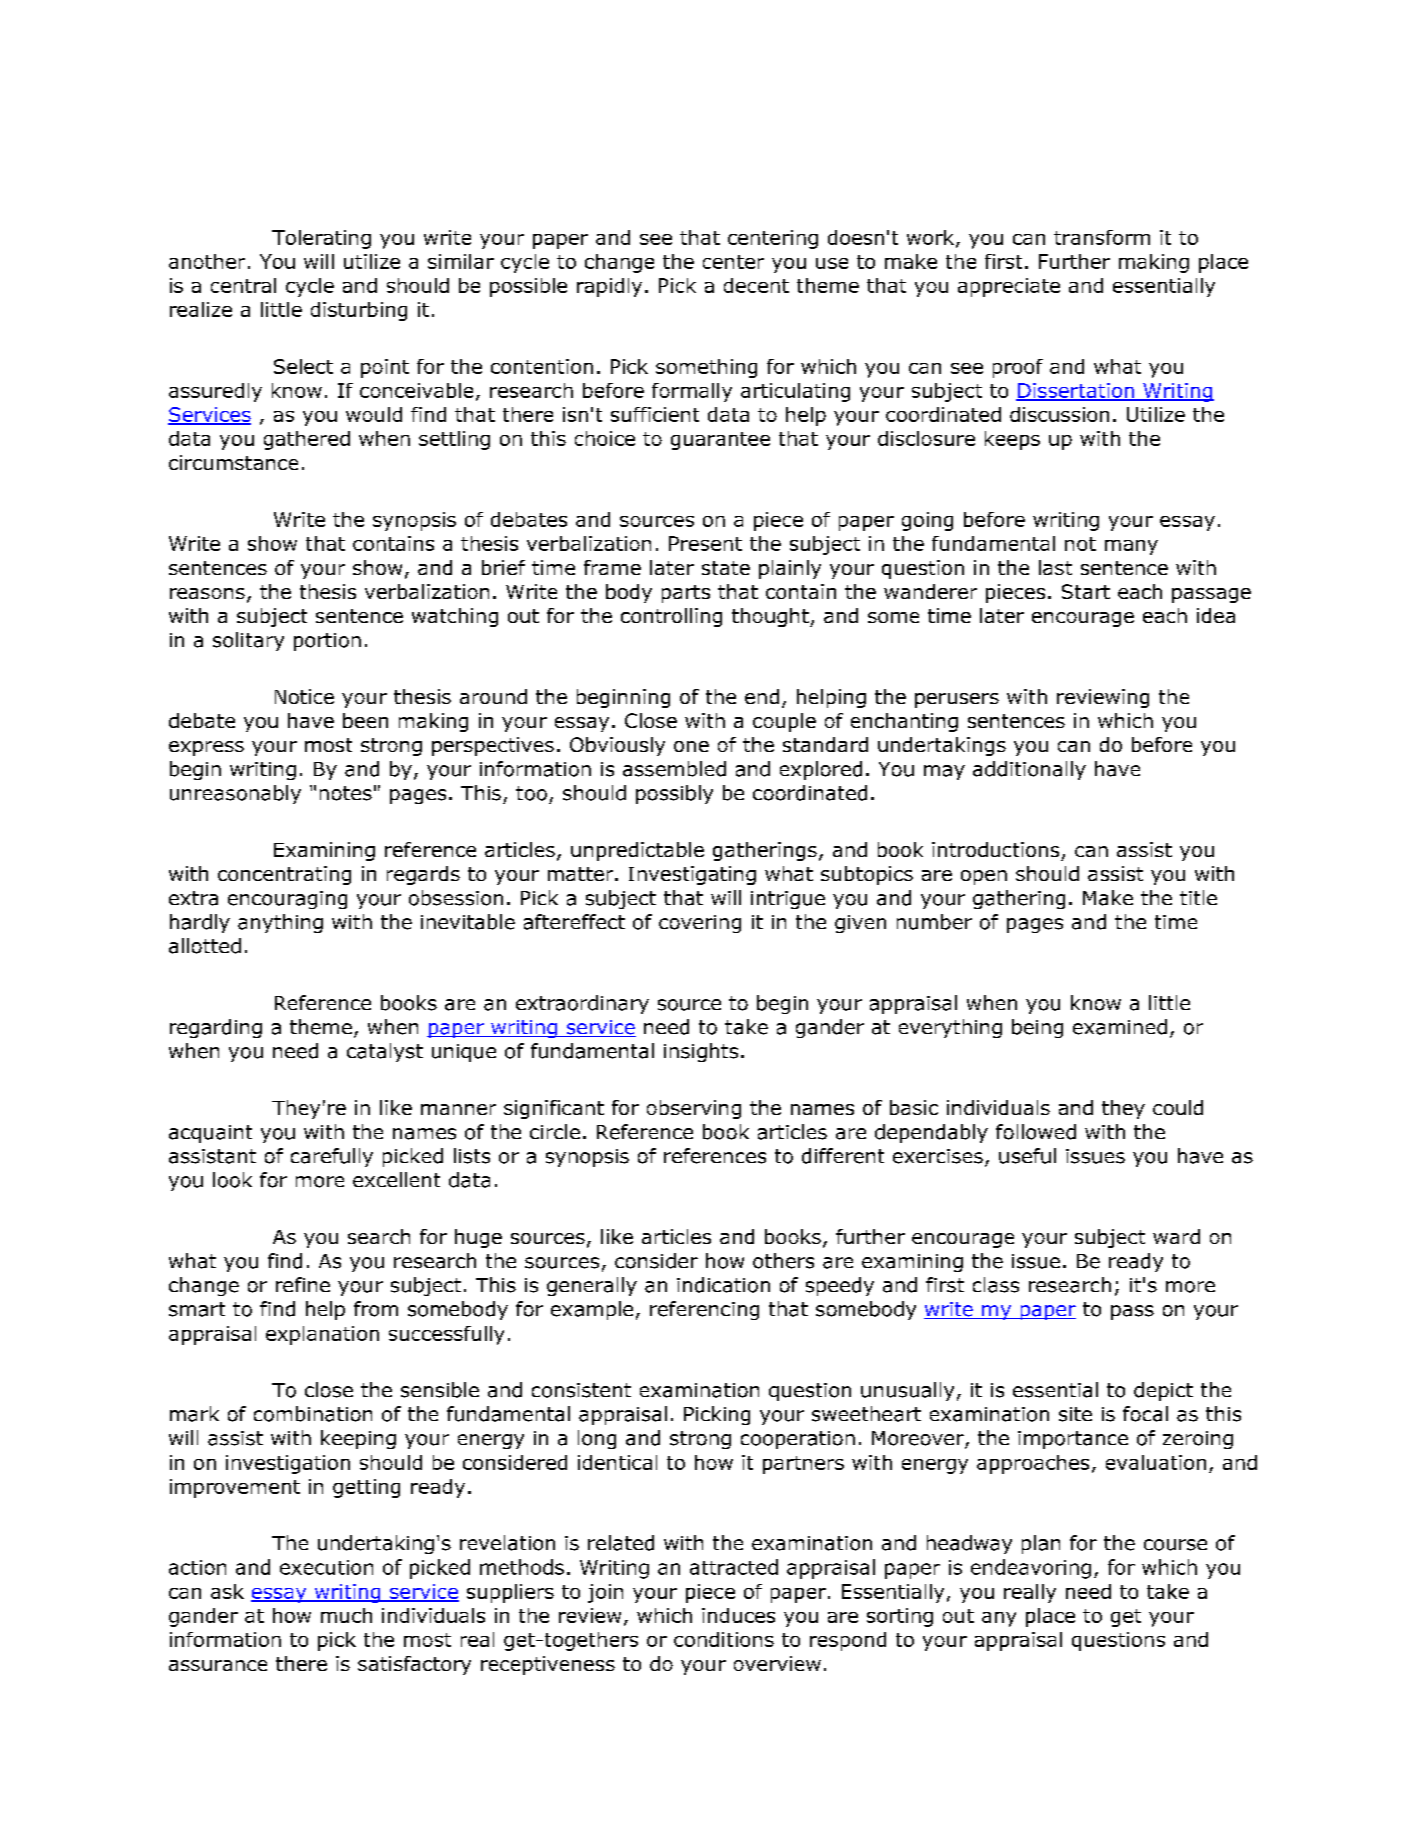 The height and width of the page is (1847, 1427). What do you see at coordinates (724, 1639) in the page?
I see `conditions` at bounding box center [724, 1639].
